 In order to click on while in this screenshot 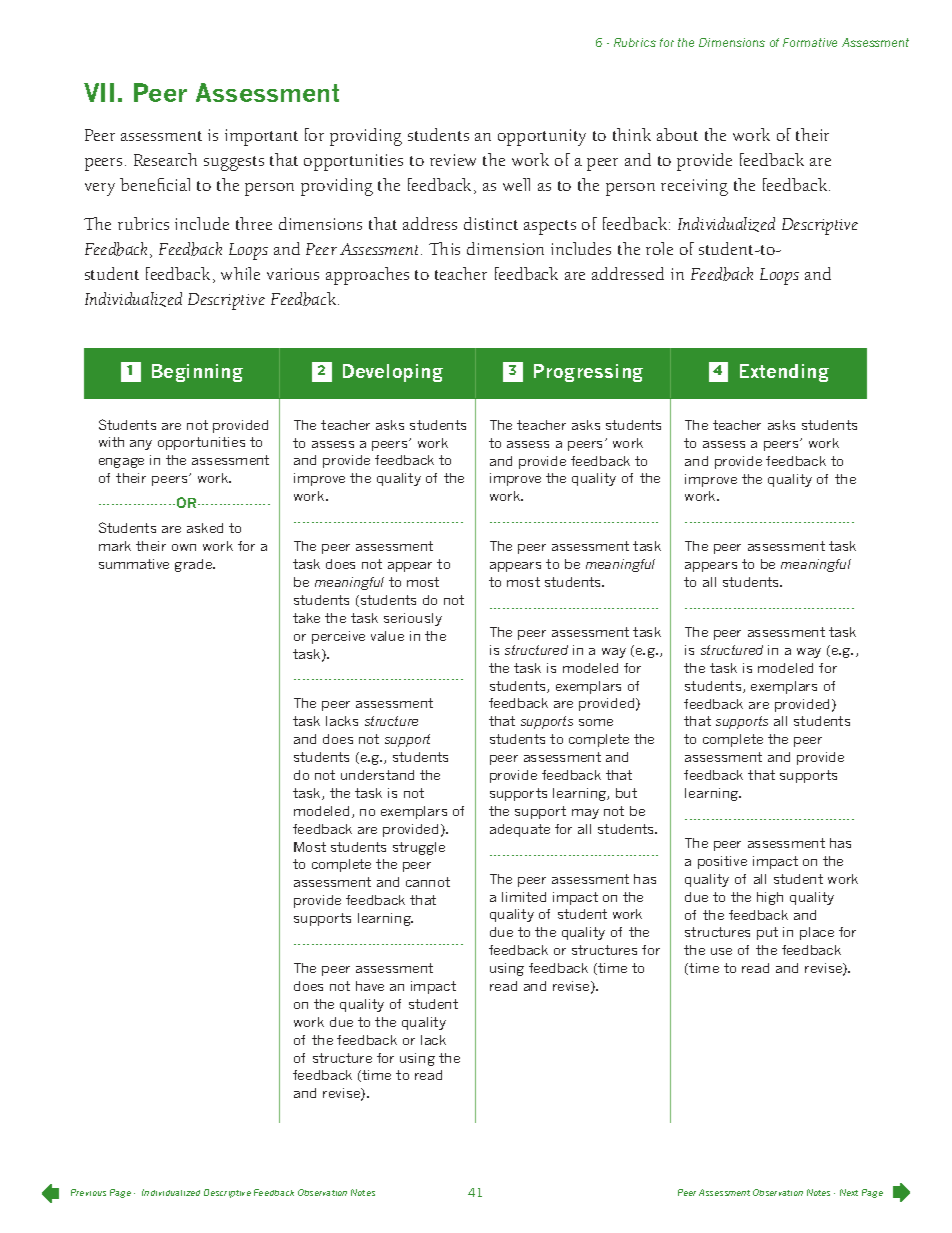, I will do `click(240, 273)`.
